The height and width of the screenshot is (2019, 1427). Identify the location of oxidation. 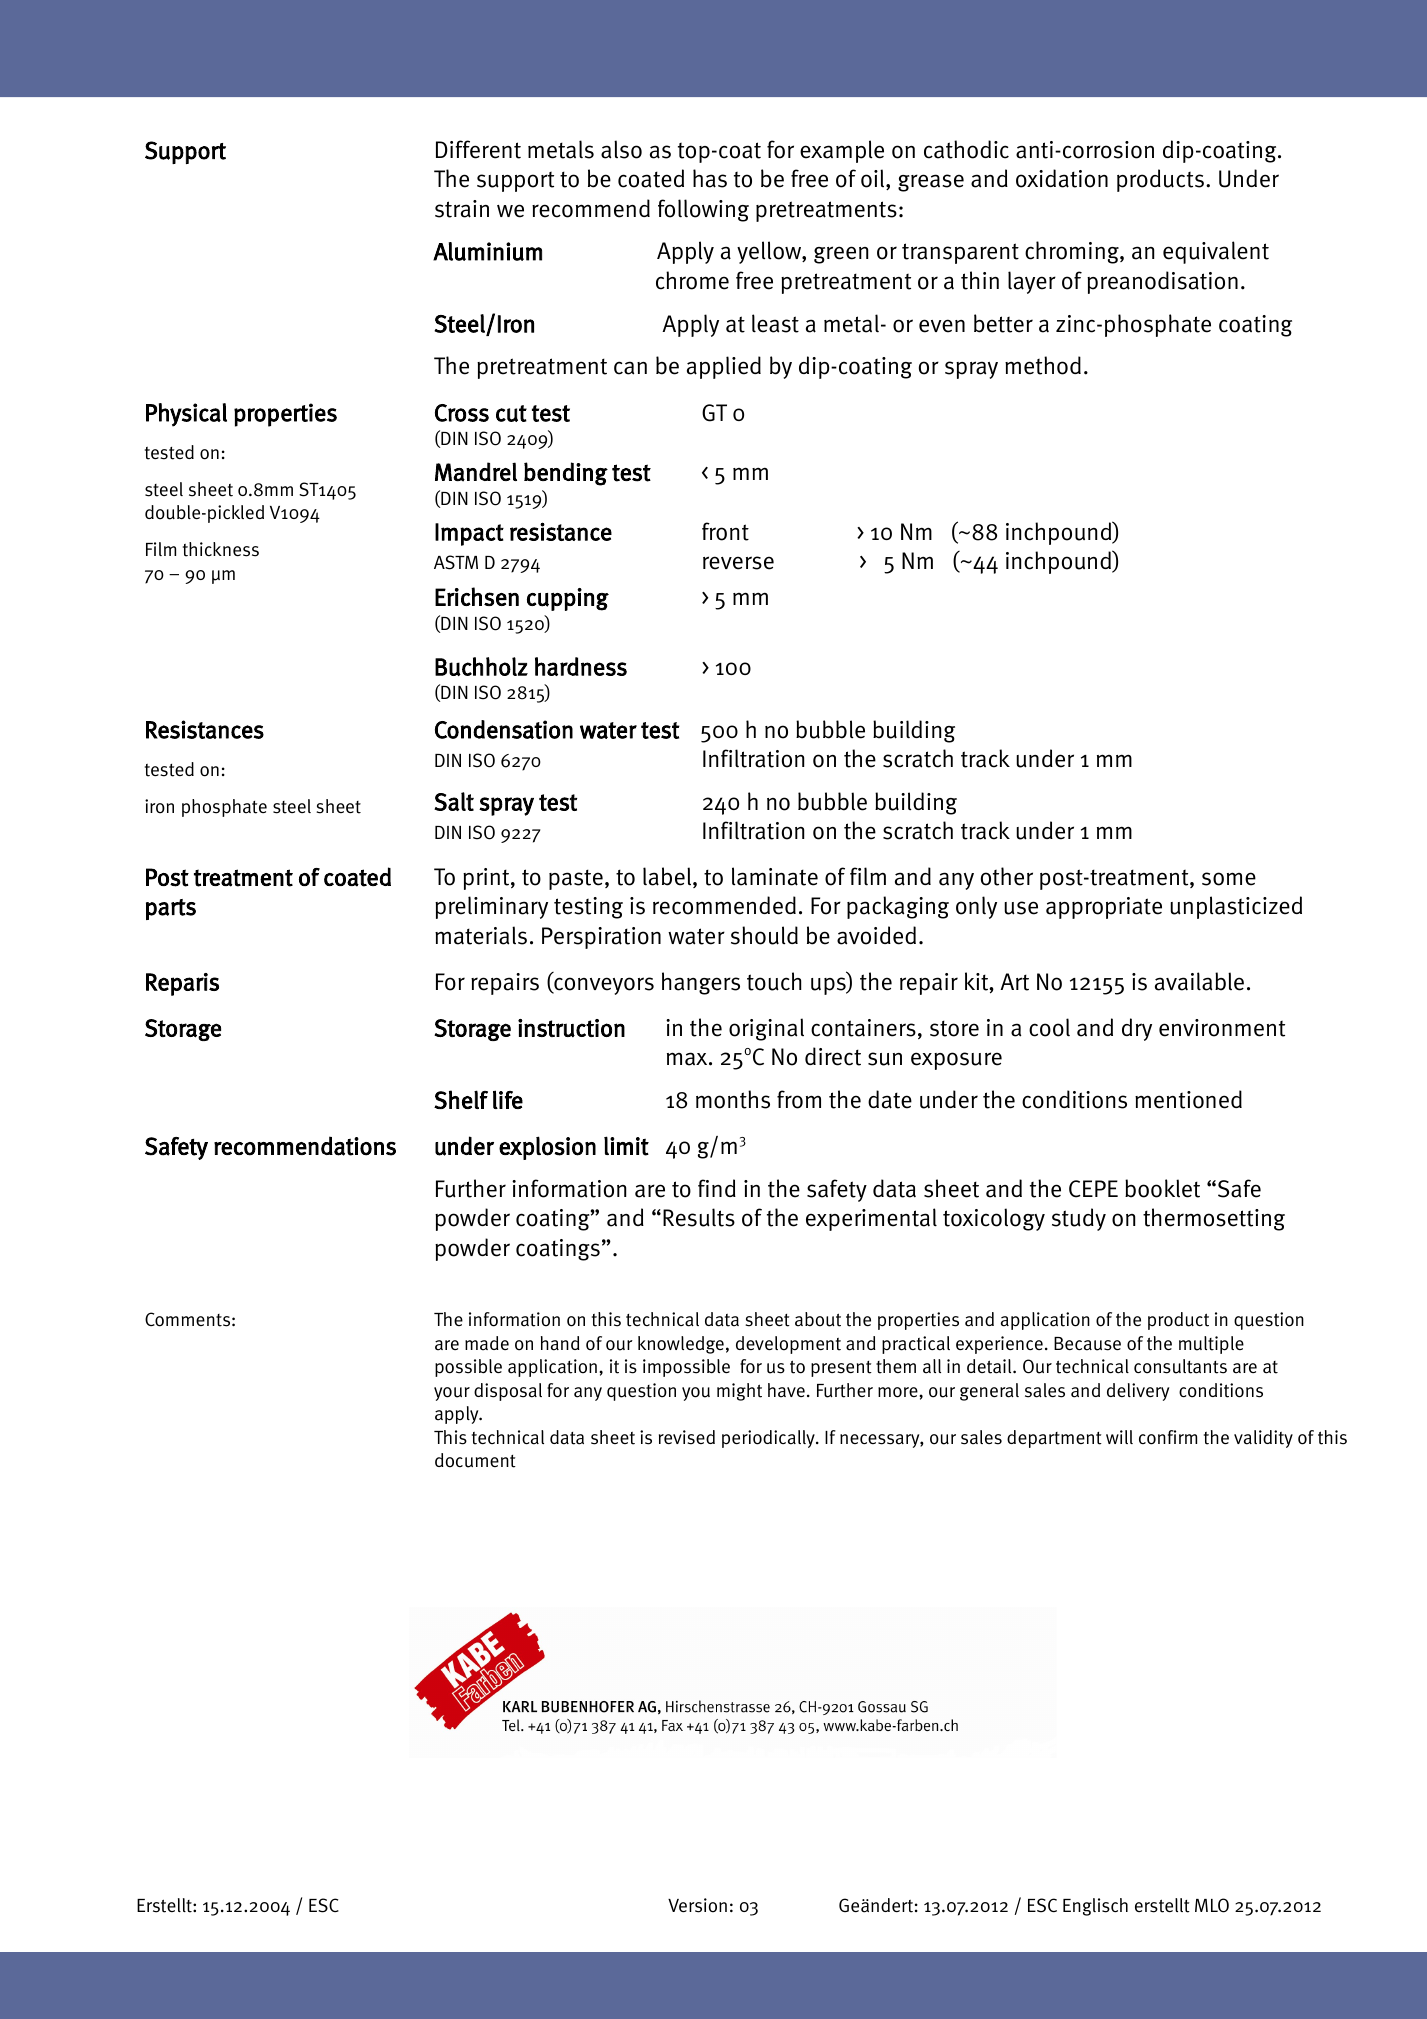
(1062, 178).
